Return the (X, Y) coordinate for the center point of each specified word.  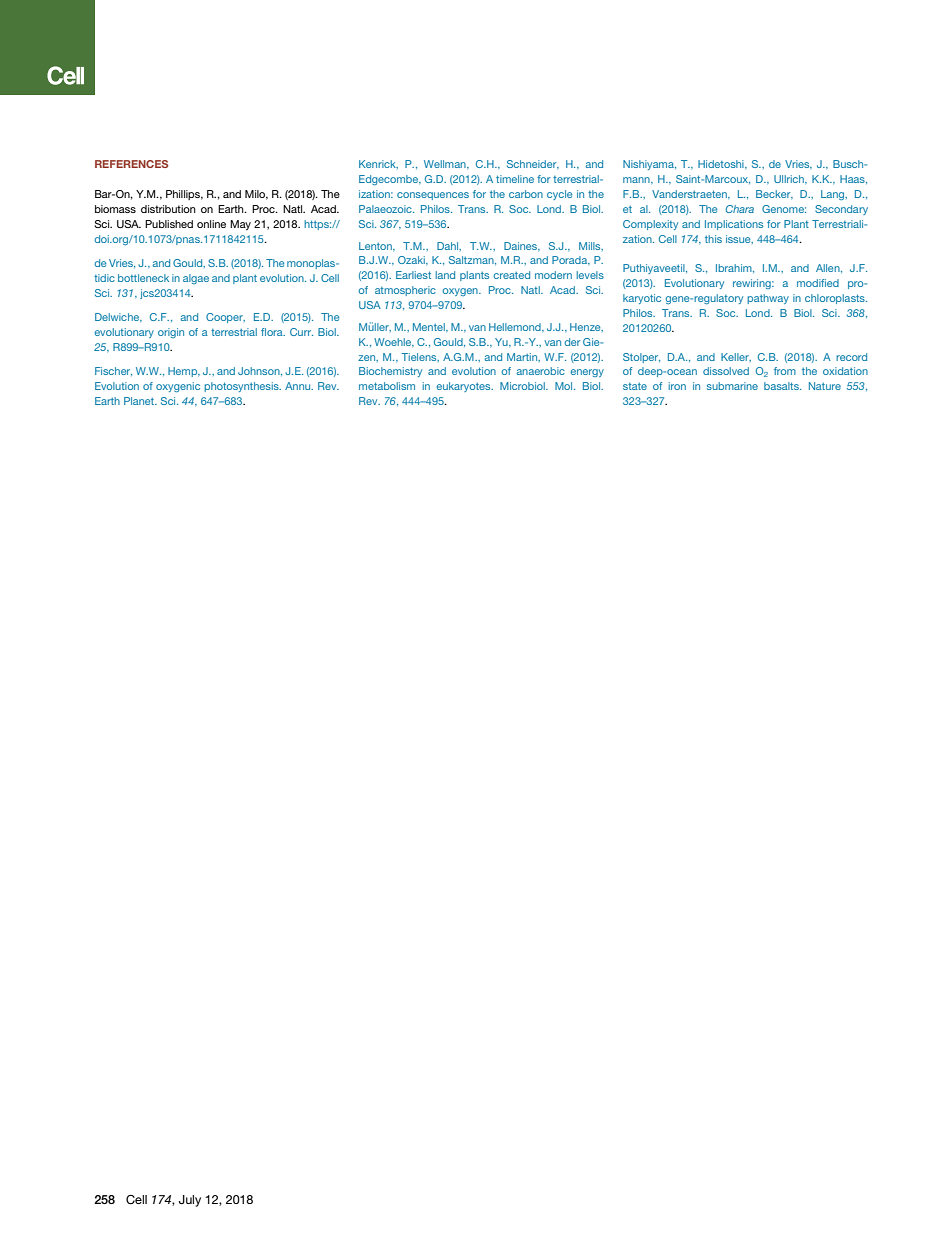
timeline (515, 179)
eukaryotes (465, 387)
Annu (299, 386)
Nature (825, 386)
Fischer (113, 371)
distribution (168, 209)
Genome (784, 209)
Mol (565, 386)
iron (677, 386)
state (635, 386)
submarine (732, 386)
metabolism (387, 386)
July (190, 1201)
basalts (782, 386)
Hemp (184, 372)
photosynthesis (242, 387)
